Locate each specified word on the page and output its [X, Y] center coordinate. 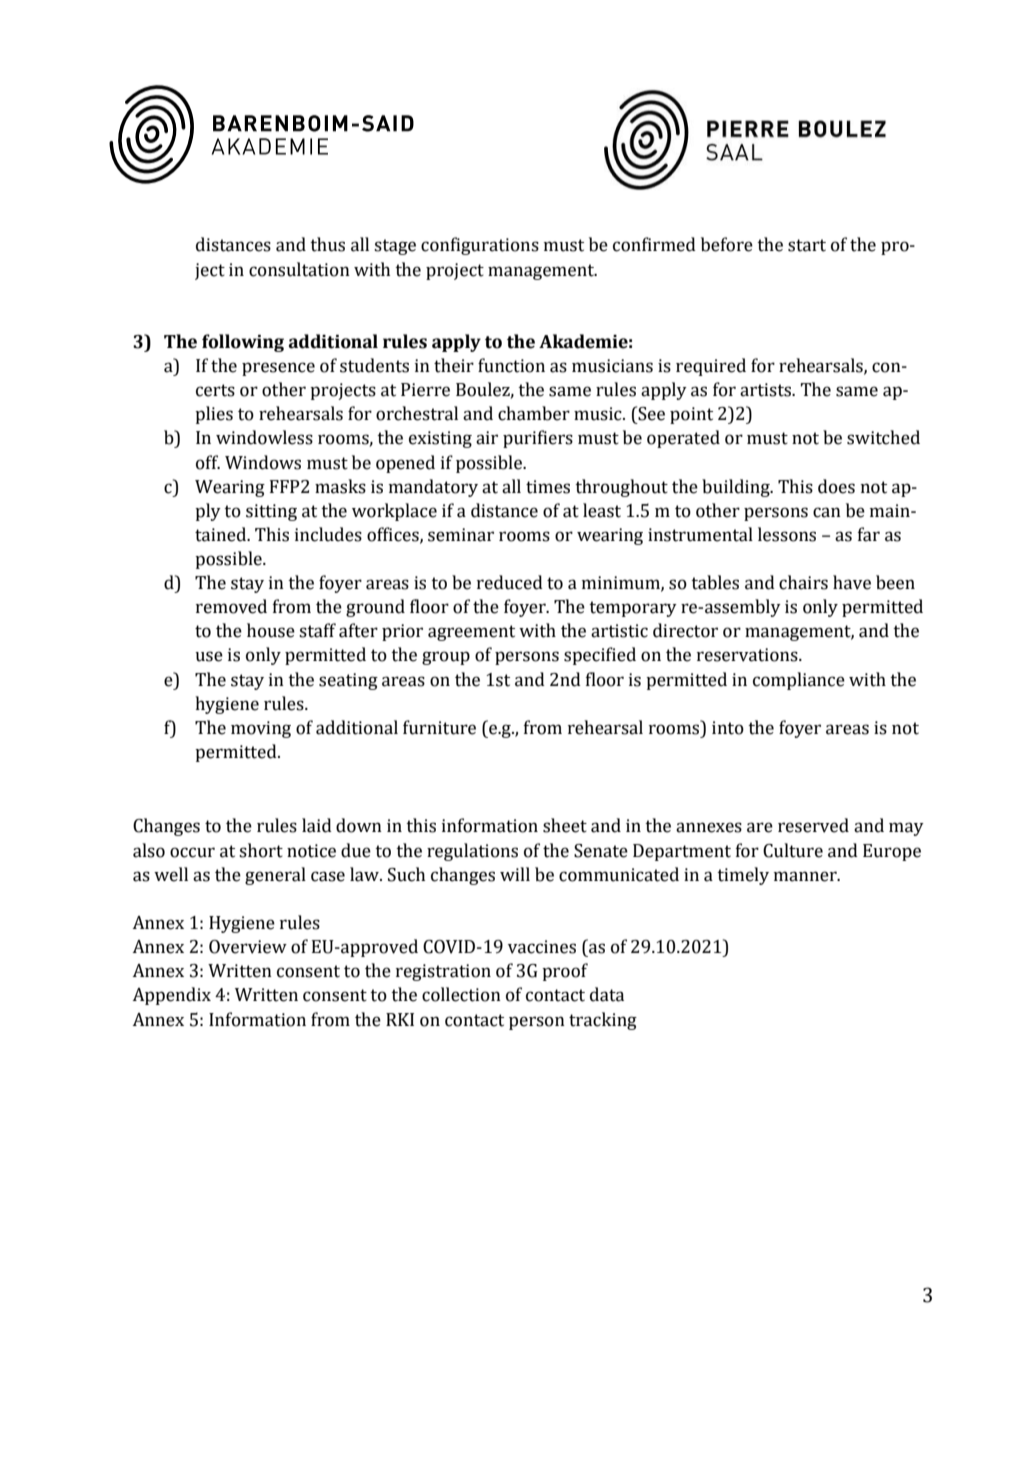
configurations [480, 246]
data [607, 994]
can [827, 512]
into [728, 728]
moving [261, 729]
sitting [271, 512]
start [807, 245]
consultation [299, 269]
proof [565, 972]
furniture [439, 727]
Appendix [171, 996]
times [548, 487]
